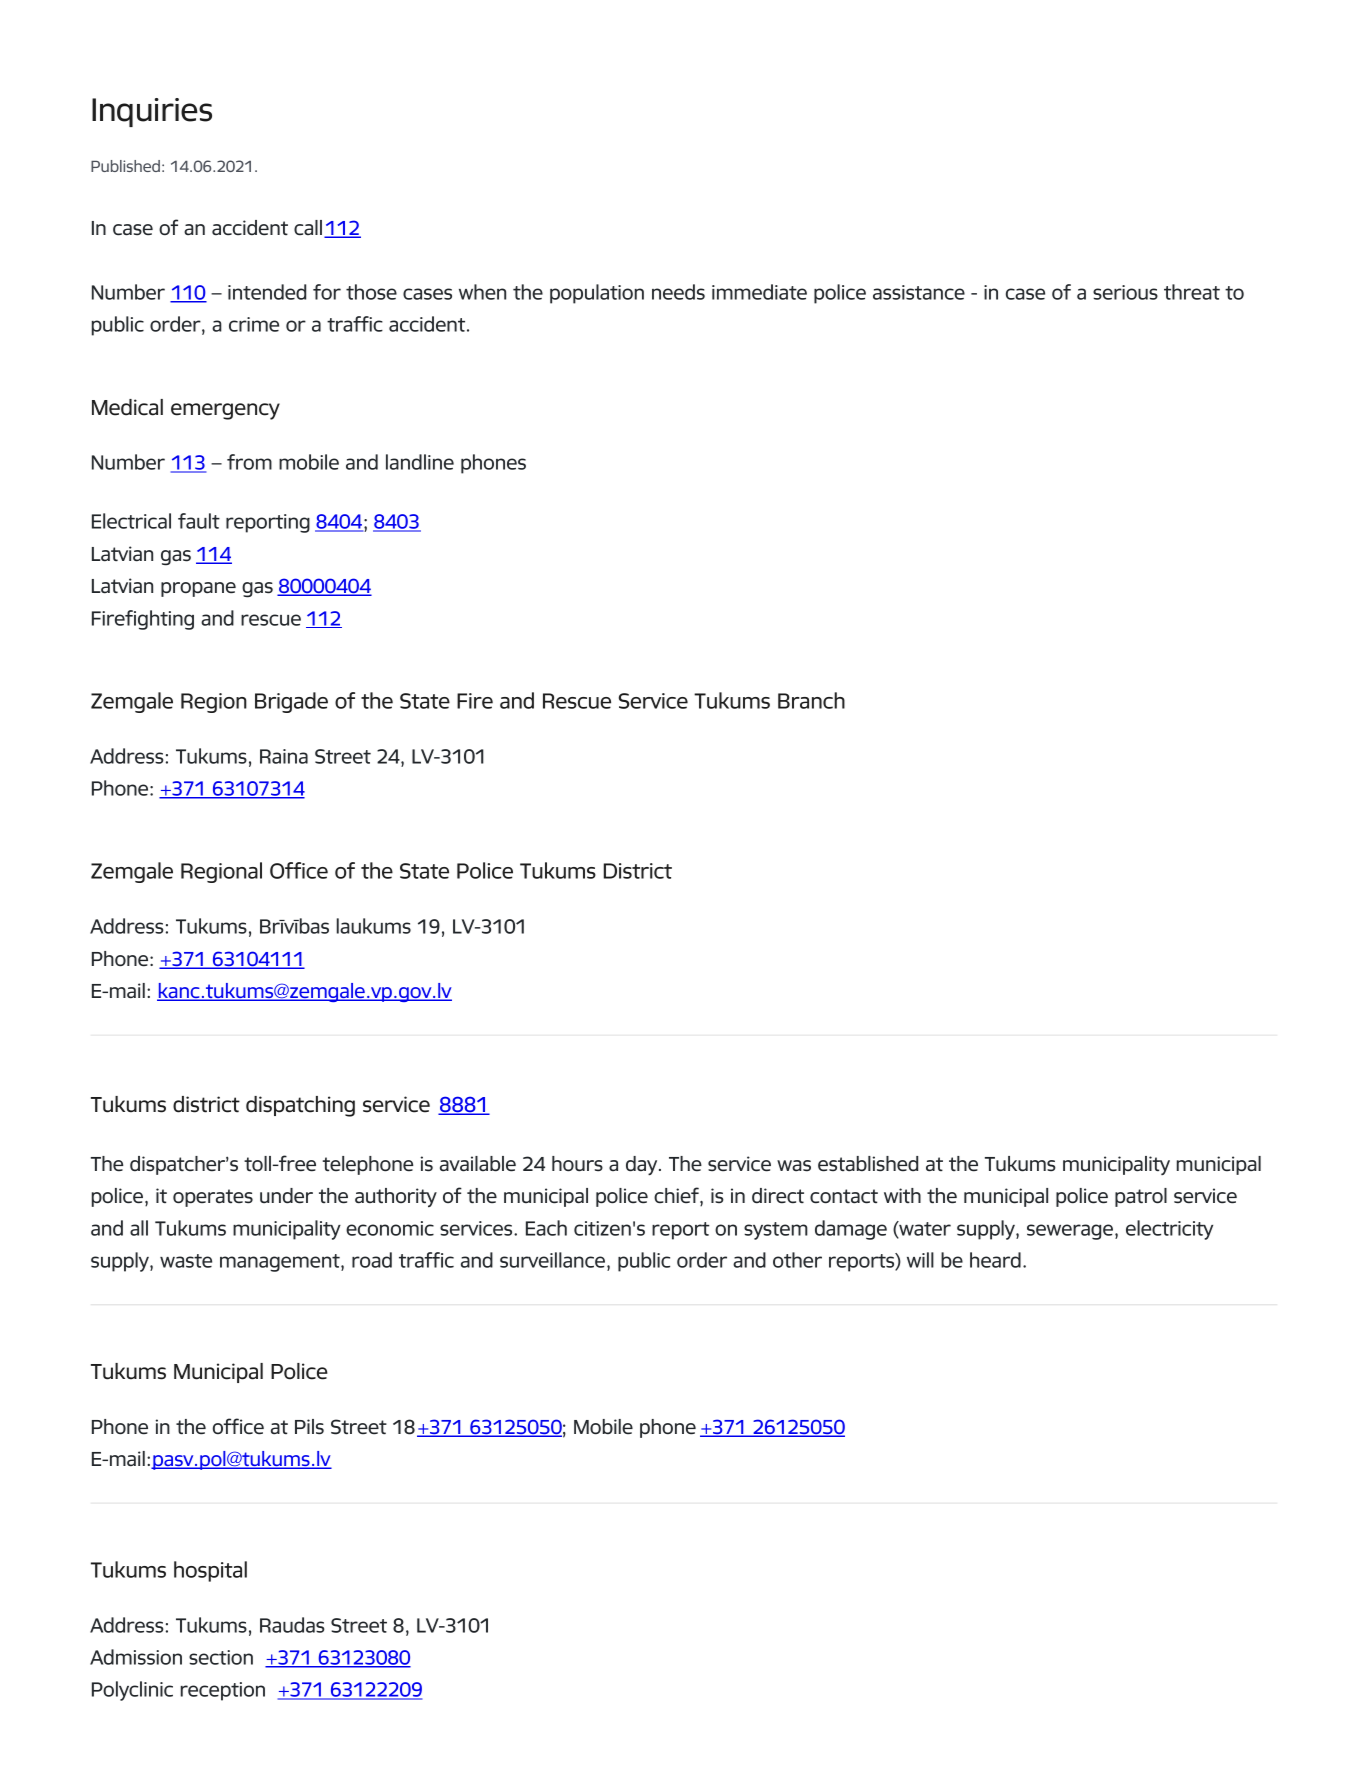 The height and width of the screenshot is (1770, 1368). What do you see at coordinates (1071, 1232) in the screenshot?
I see `sewerage` at bounding box center [1071, 1232].
